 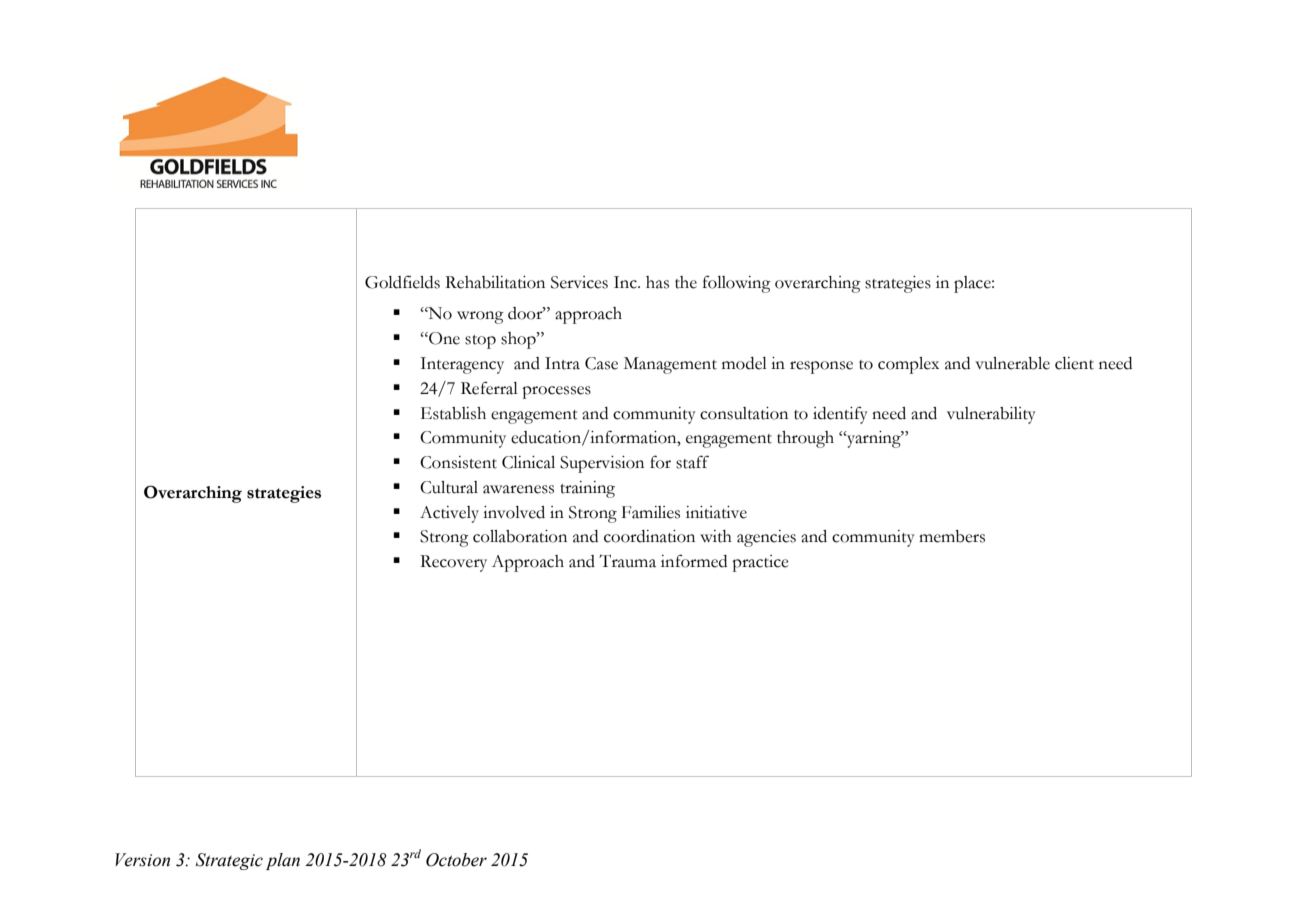 What do you see at coordinates (480, 317) in the document?
I see `wrong` at bounding box center [480, 317].
